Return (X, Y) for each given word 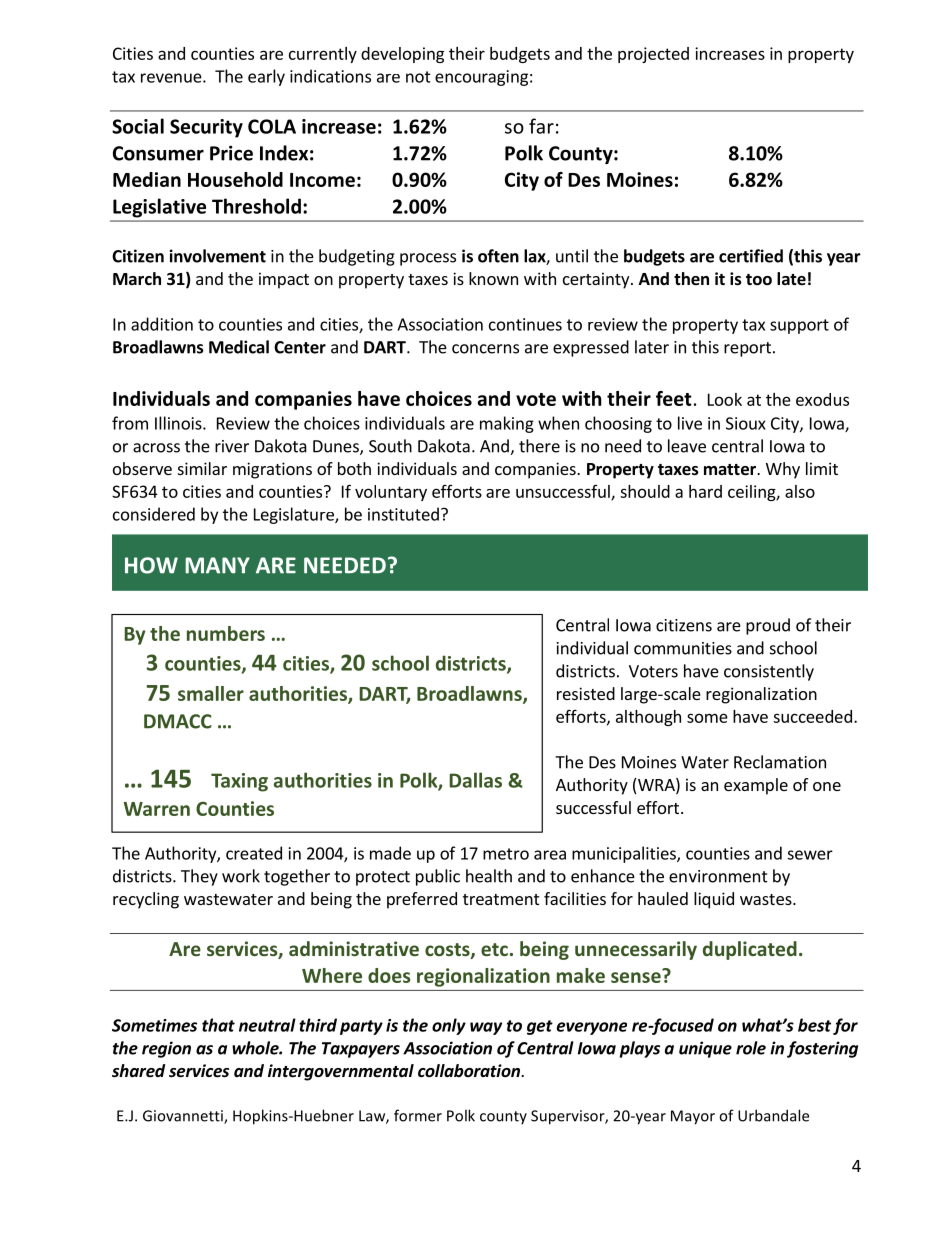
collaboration (470, 1071)
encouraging (481, 78)
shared (138, 1071)
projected (653, 55)
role (751, 1048)
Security (206, 128)
